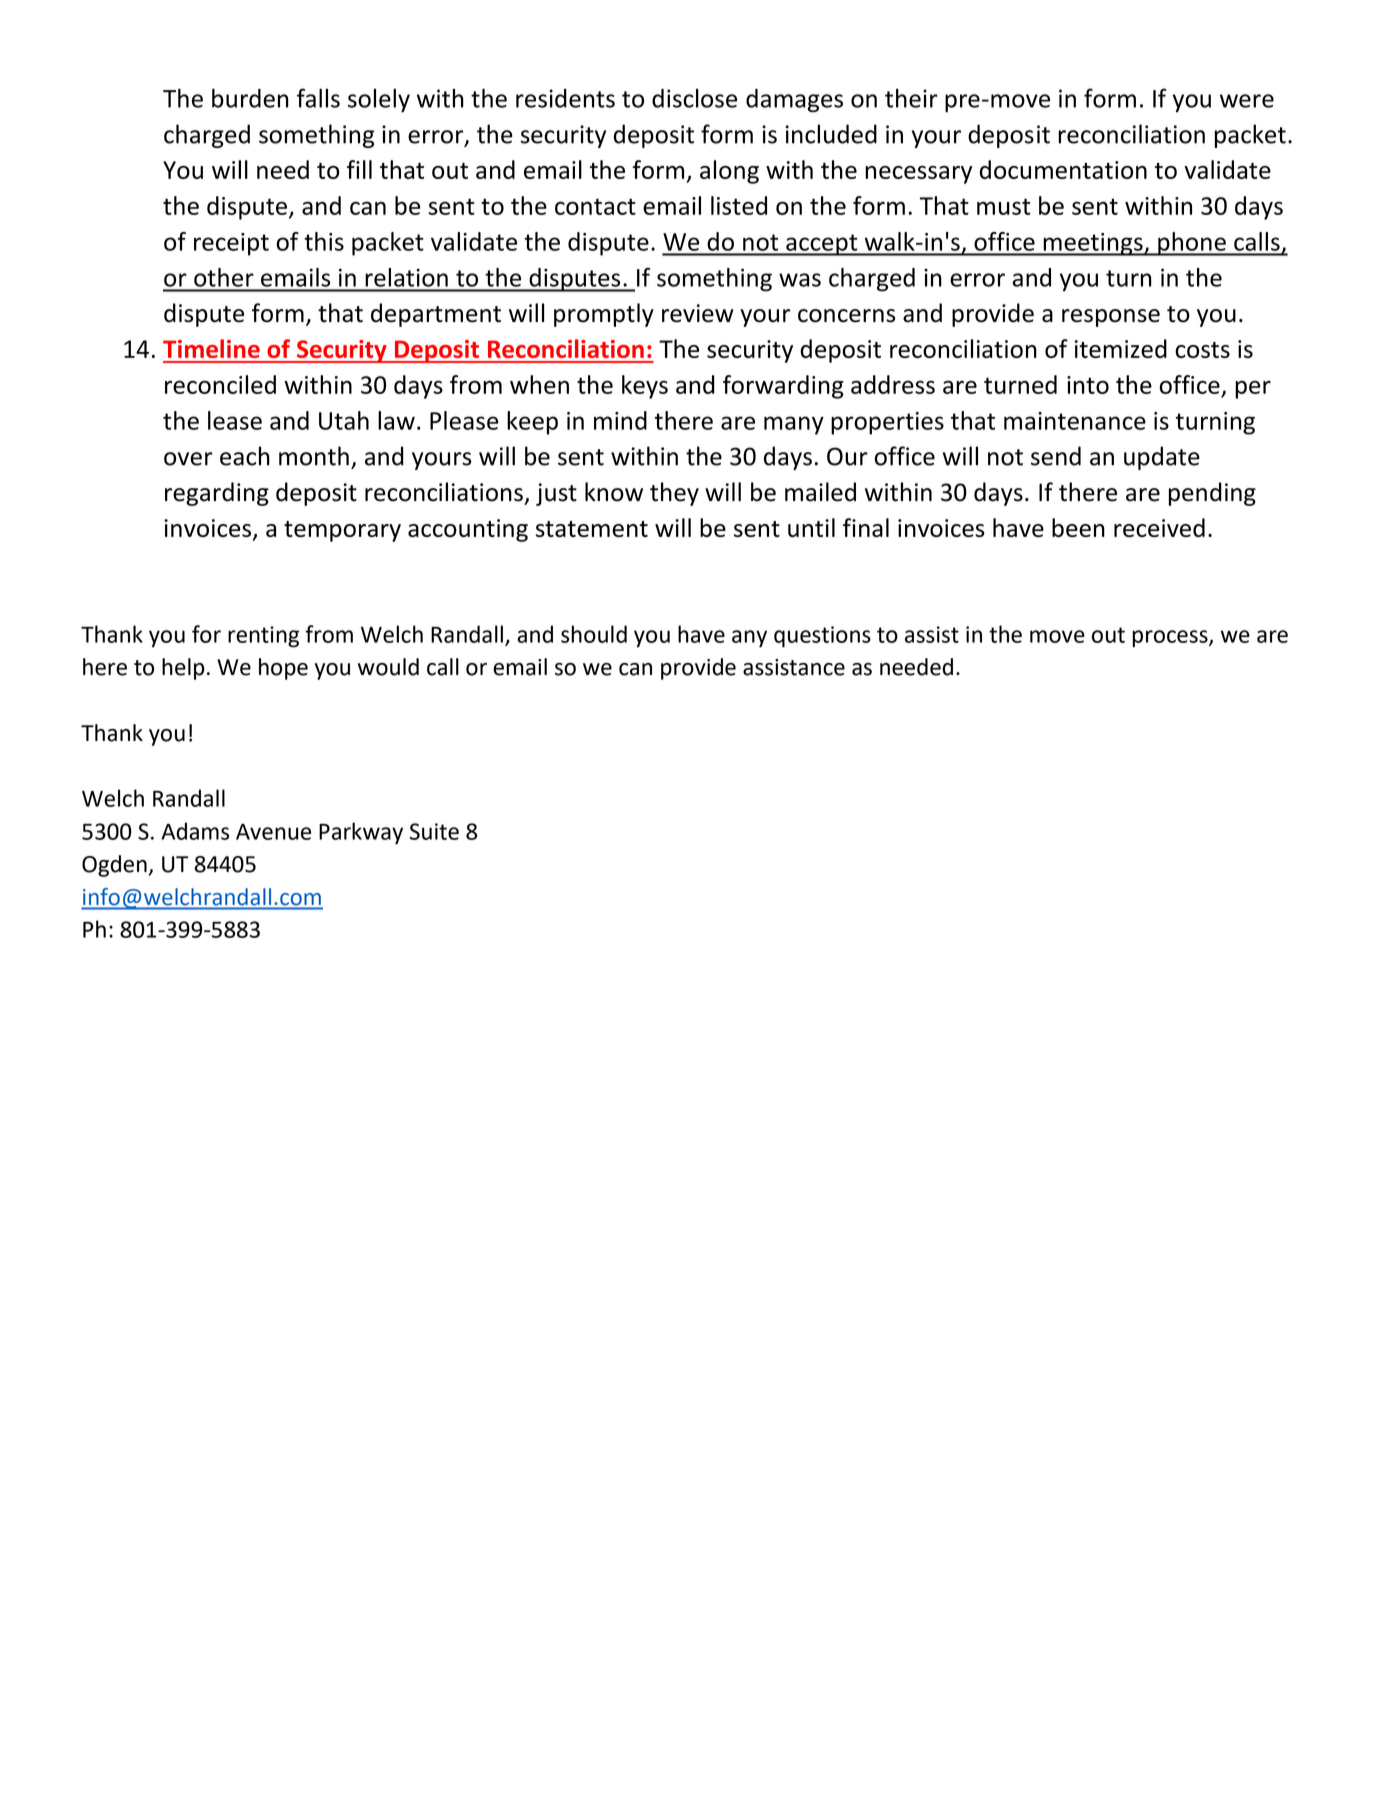 The width and height of the image is (1385, 1793). Describe the element at coordinates (217, 494) in the image. I see `regarding` at that location.
